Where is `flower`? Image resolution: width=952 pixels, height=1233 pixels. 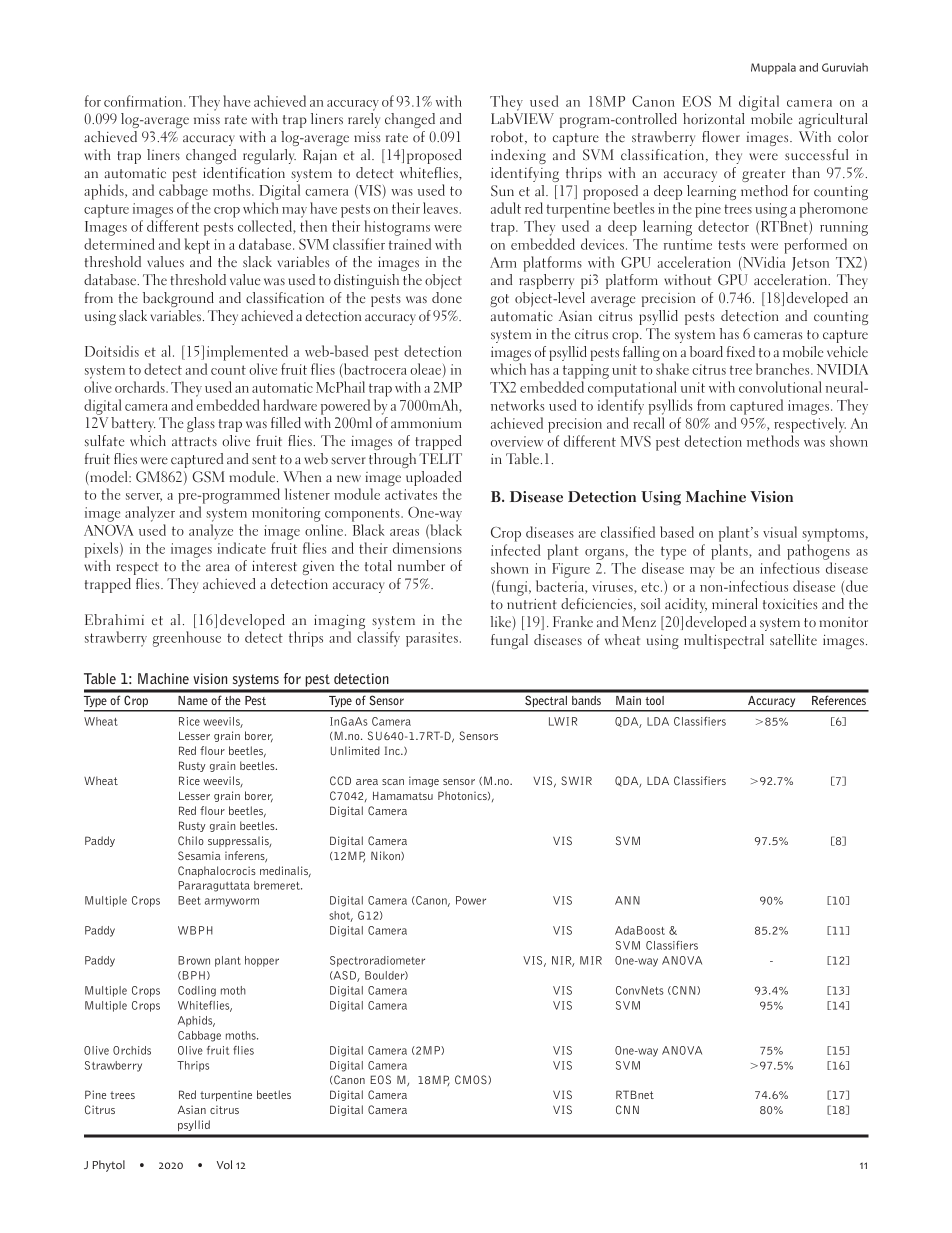 flower is located at coordinates (721, 137).
